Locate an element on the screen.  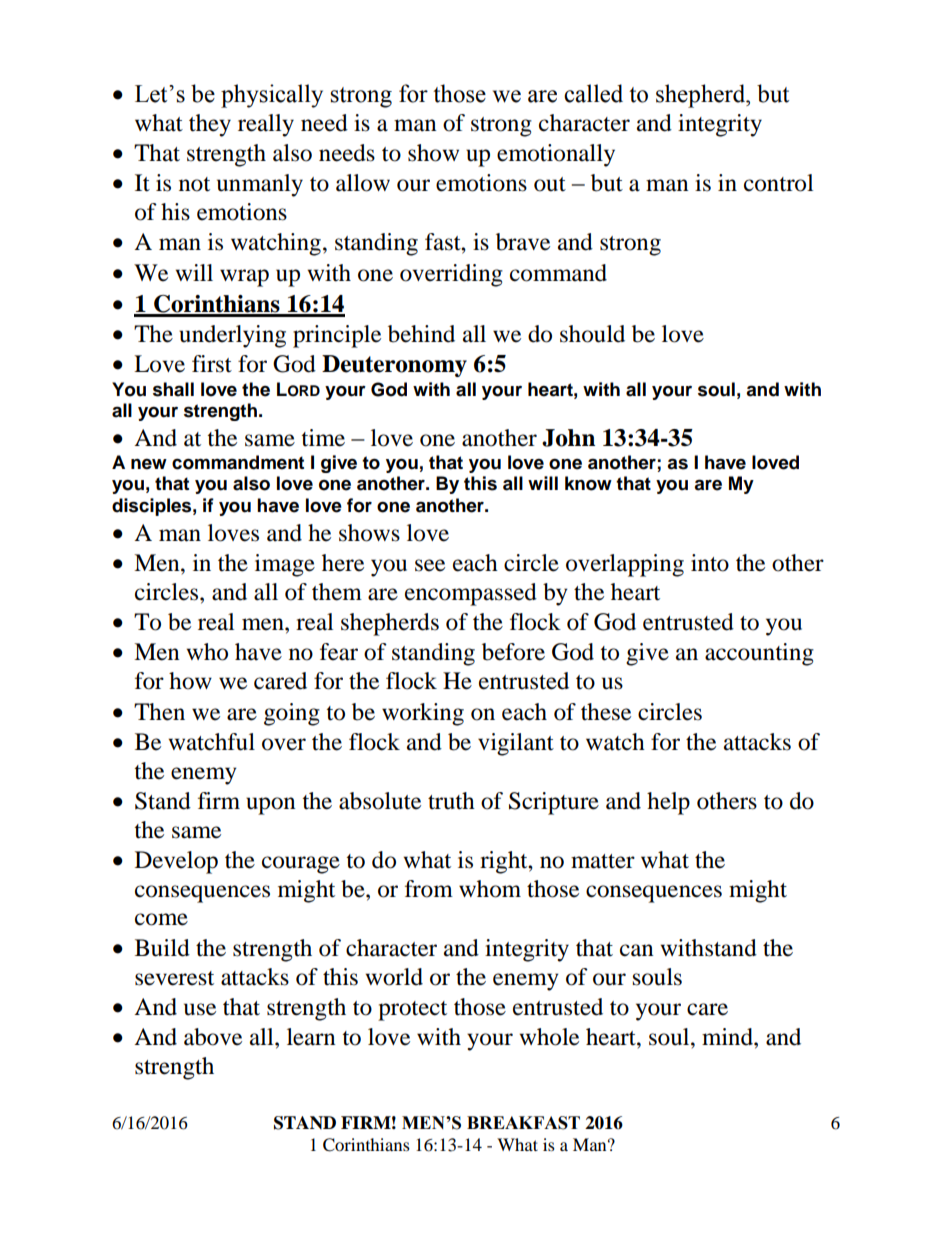
image is located at coordinates (285, 565).
